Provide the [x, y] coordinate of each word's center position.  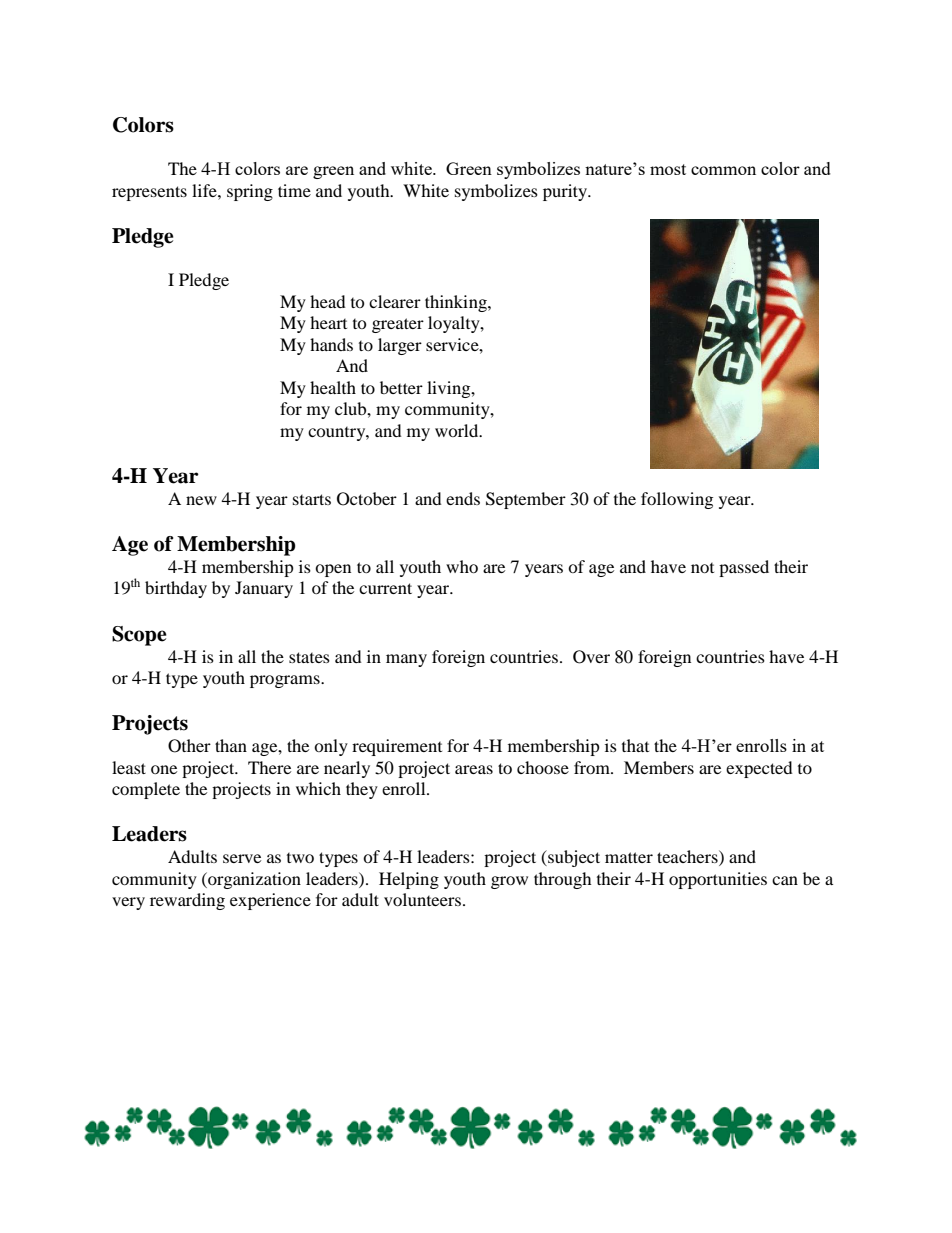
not [702, 568]
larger [400, 346]
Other [189, 746]
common [723, 170]
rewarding [187, 901]
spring [250, 192]
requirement [397, 747]
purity [566, 192]
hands [331, 344]
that [635, 745]
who [462, 566]
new [201, 500]
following [677, 500]
